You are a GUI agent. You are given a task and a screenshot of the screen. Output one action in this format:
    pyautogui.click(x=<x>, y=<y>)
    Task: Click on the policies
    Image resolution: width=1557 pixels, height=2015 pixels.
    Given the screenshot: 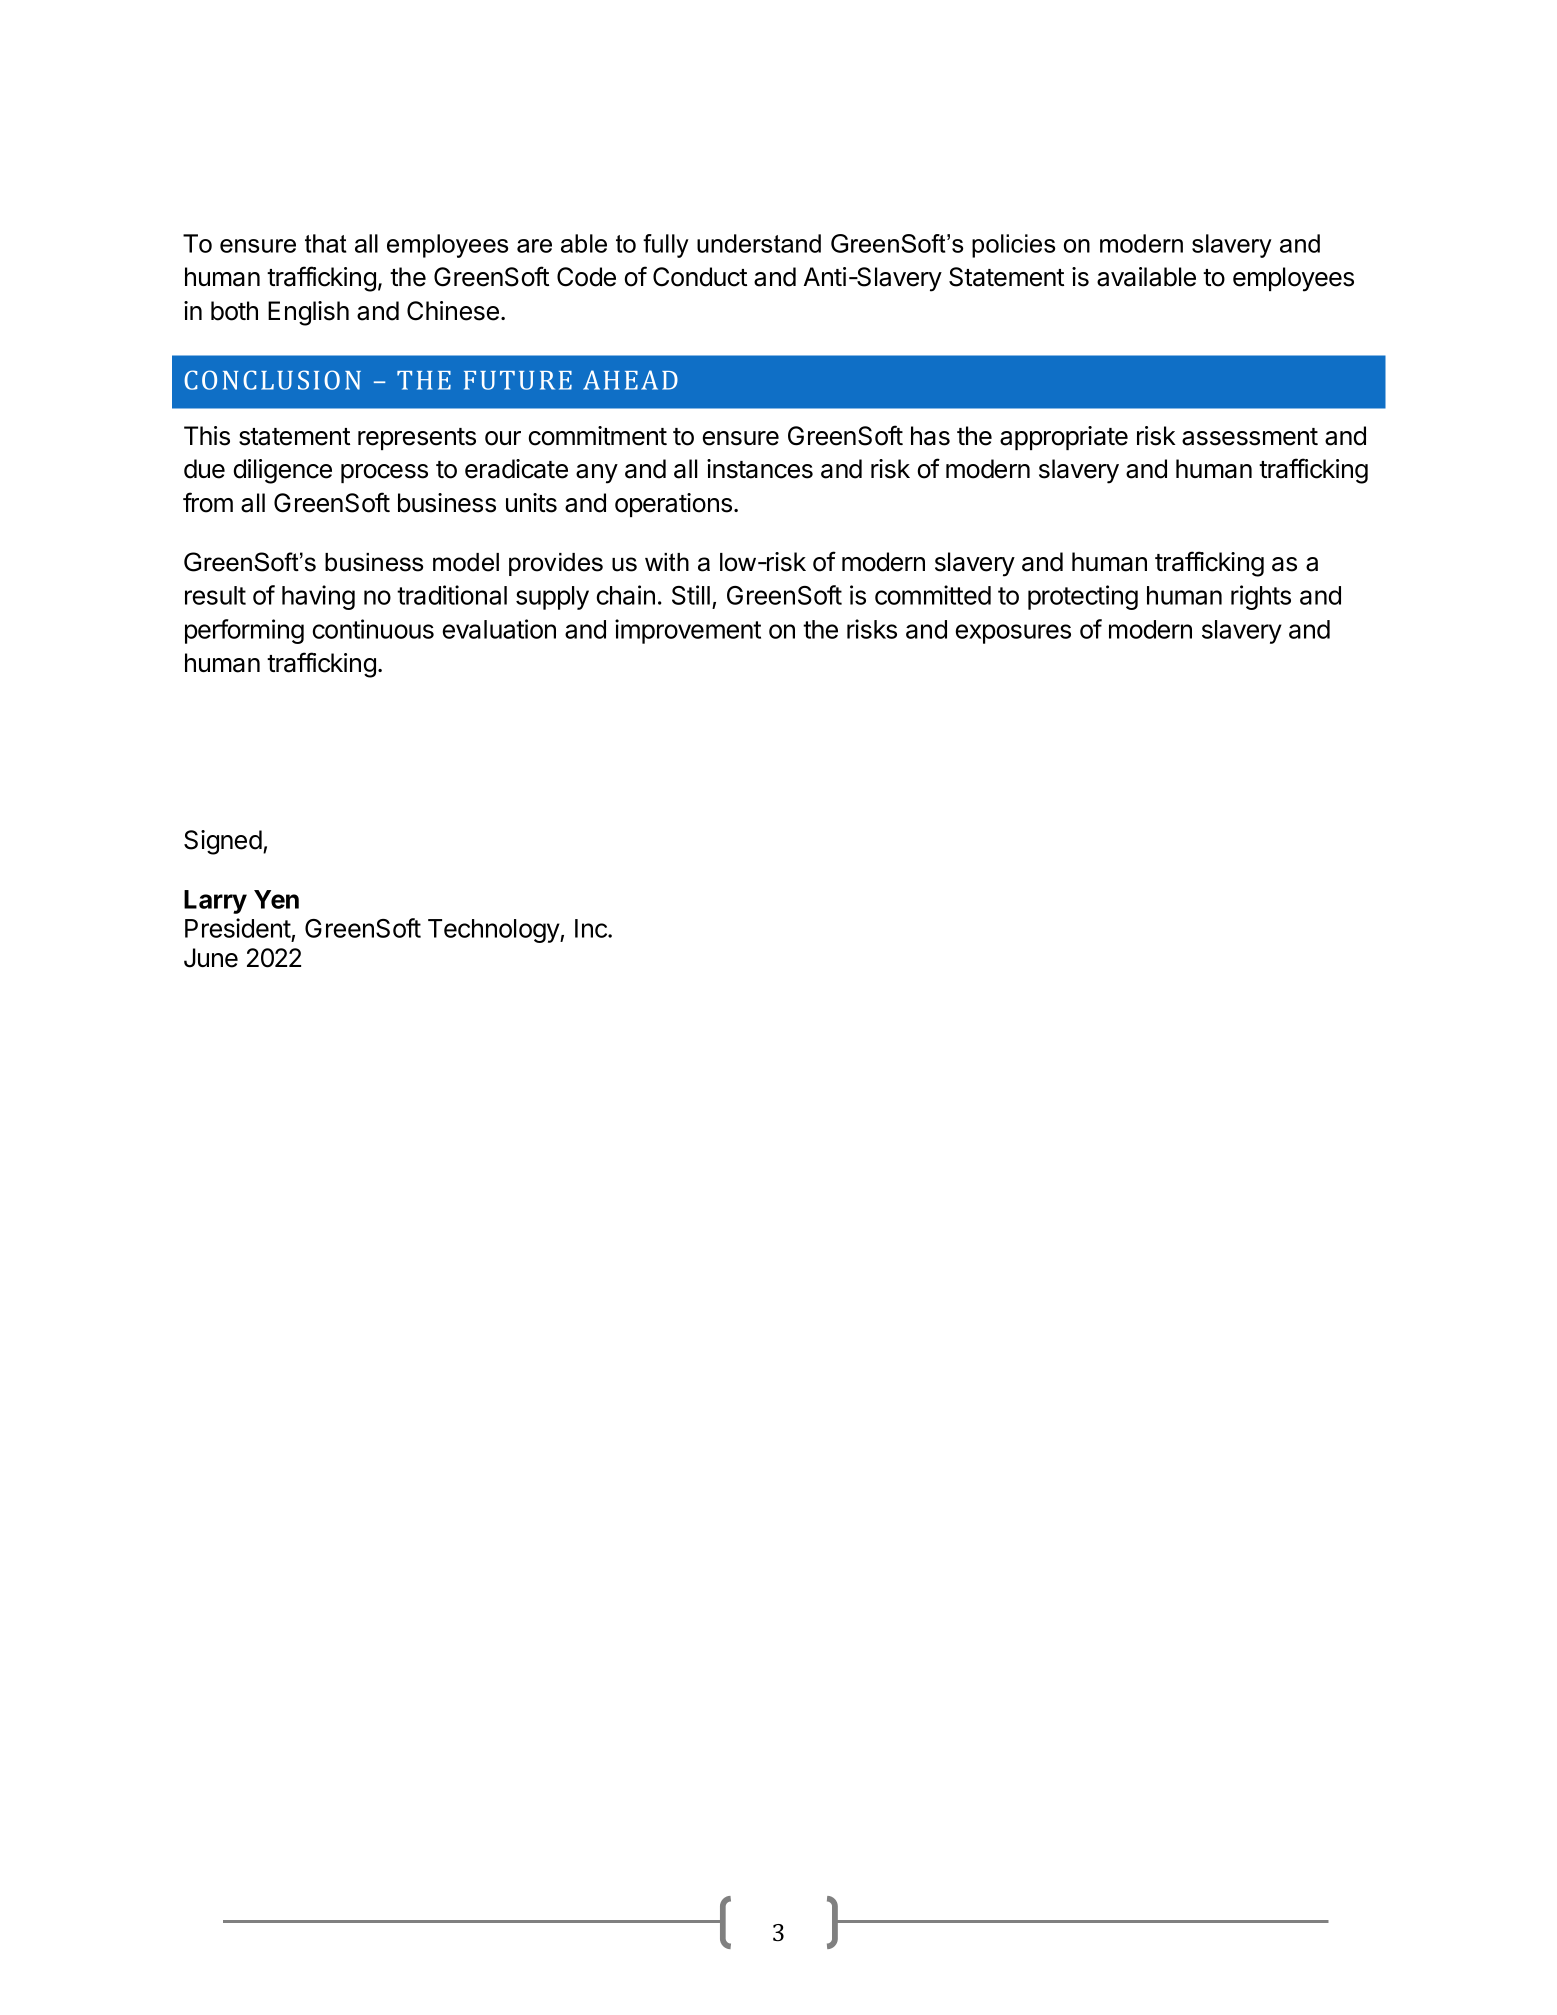 What is the action you would take?
    pyautogui.click(x=1013, y=246)
